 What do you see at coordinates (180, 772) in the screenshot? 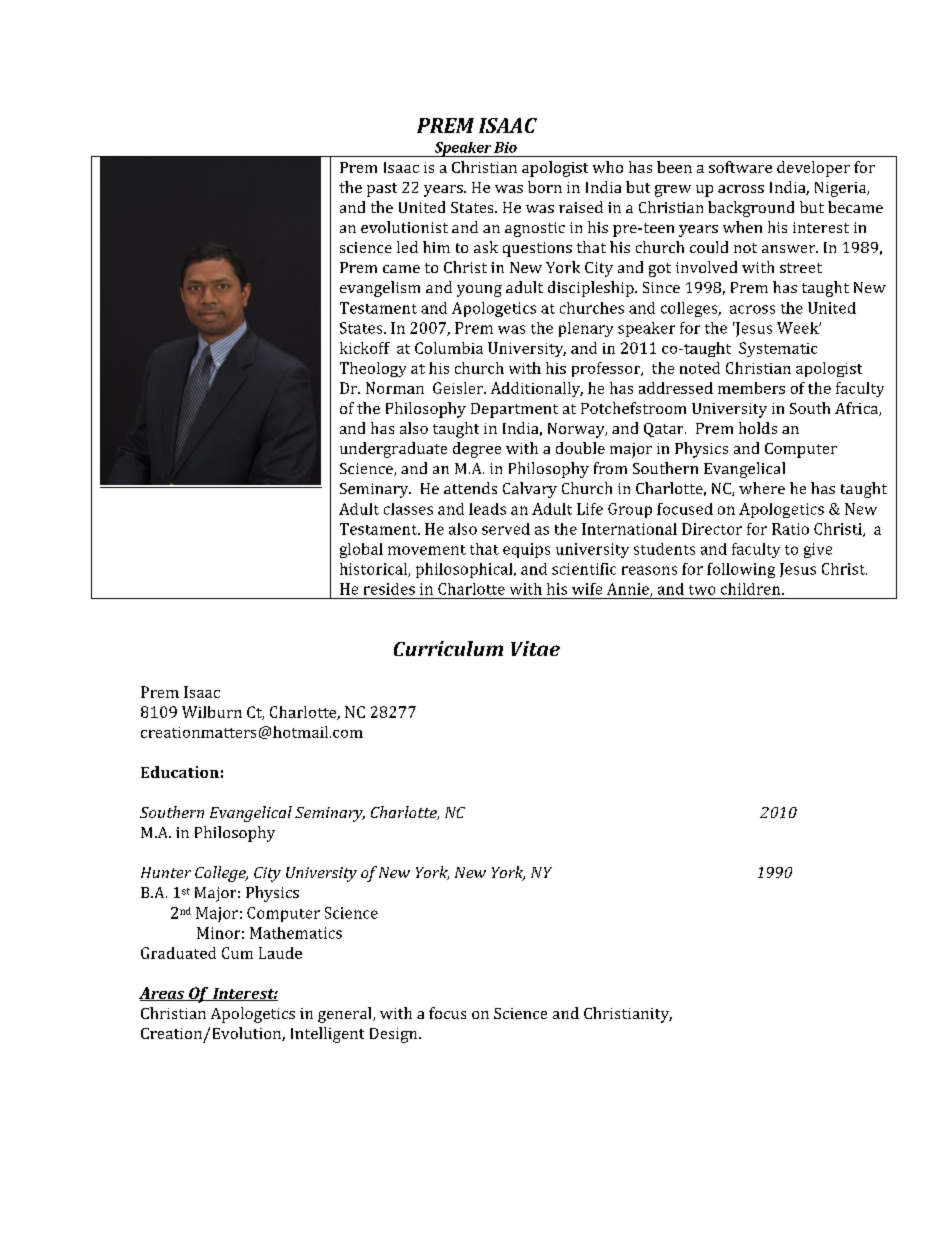
I see `Education` at bounding box center [180, 772].
